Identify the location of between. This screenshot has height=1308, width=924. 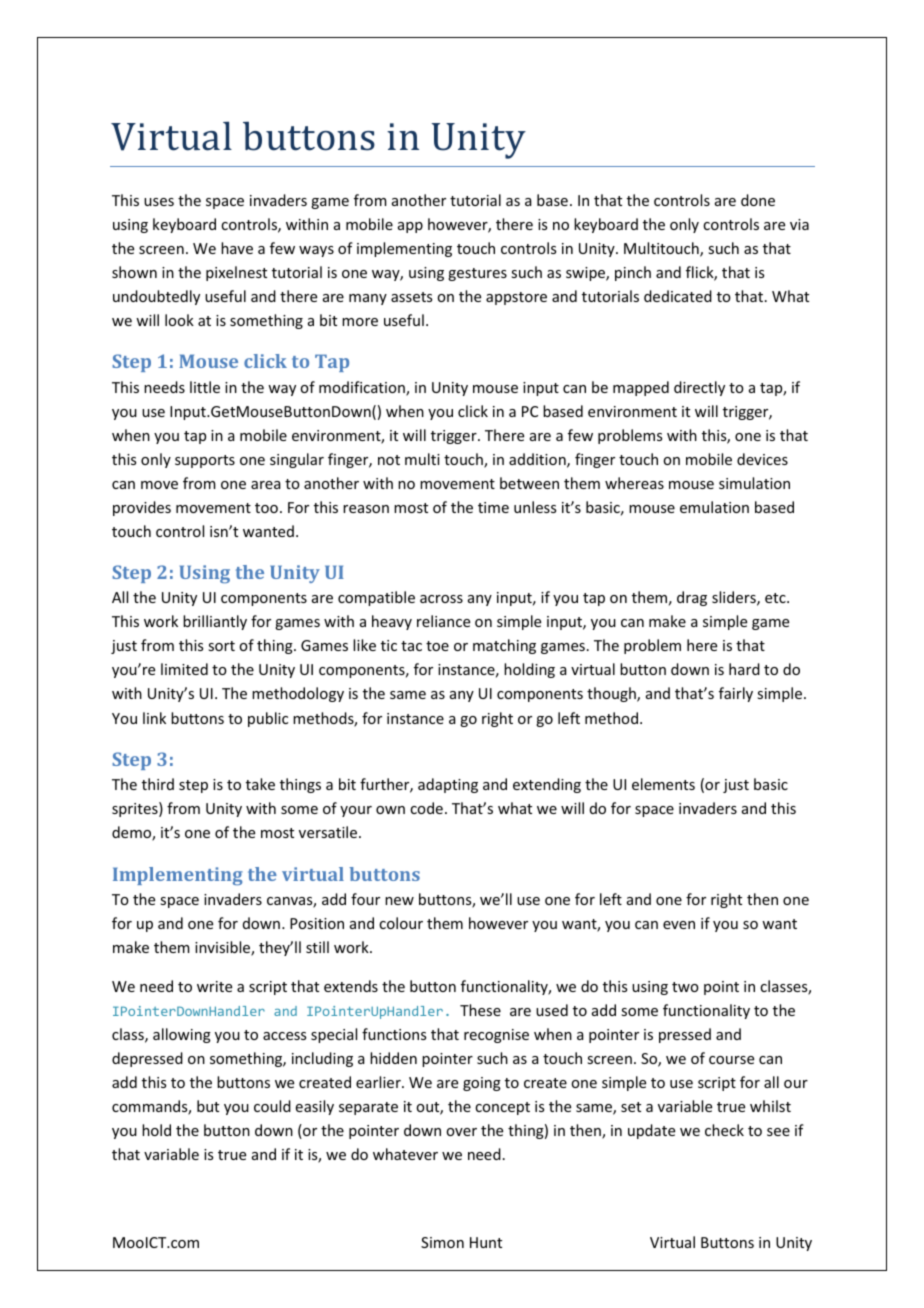
(529, 483).
